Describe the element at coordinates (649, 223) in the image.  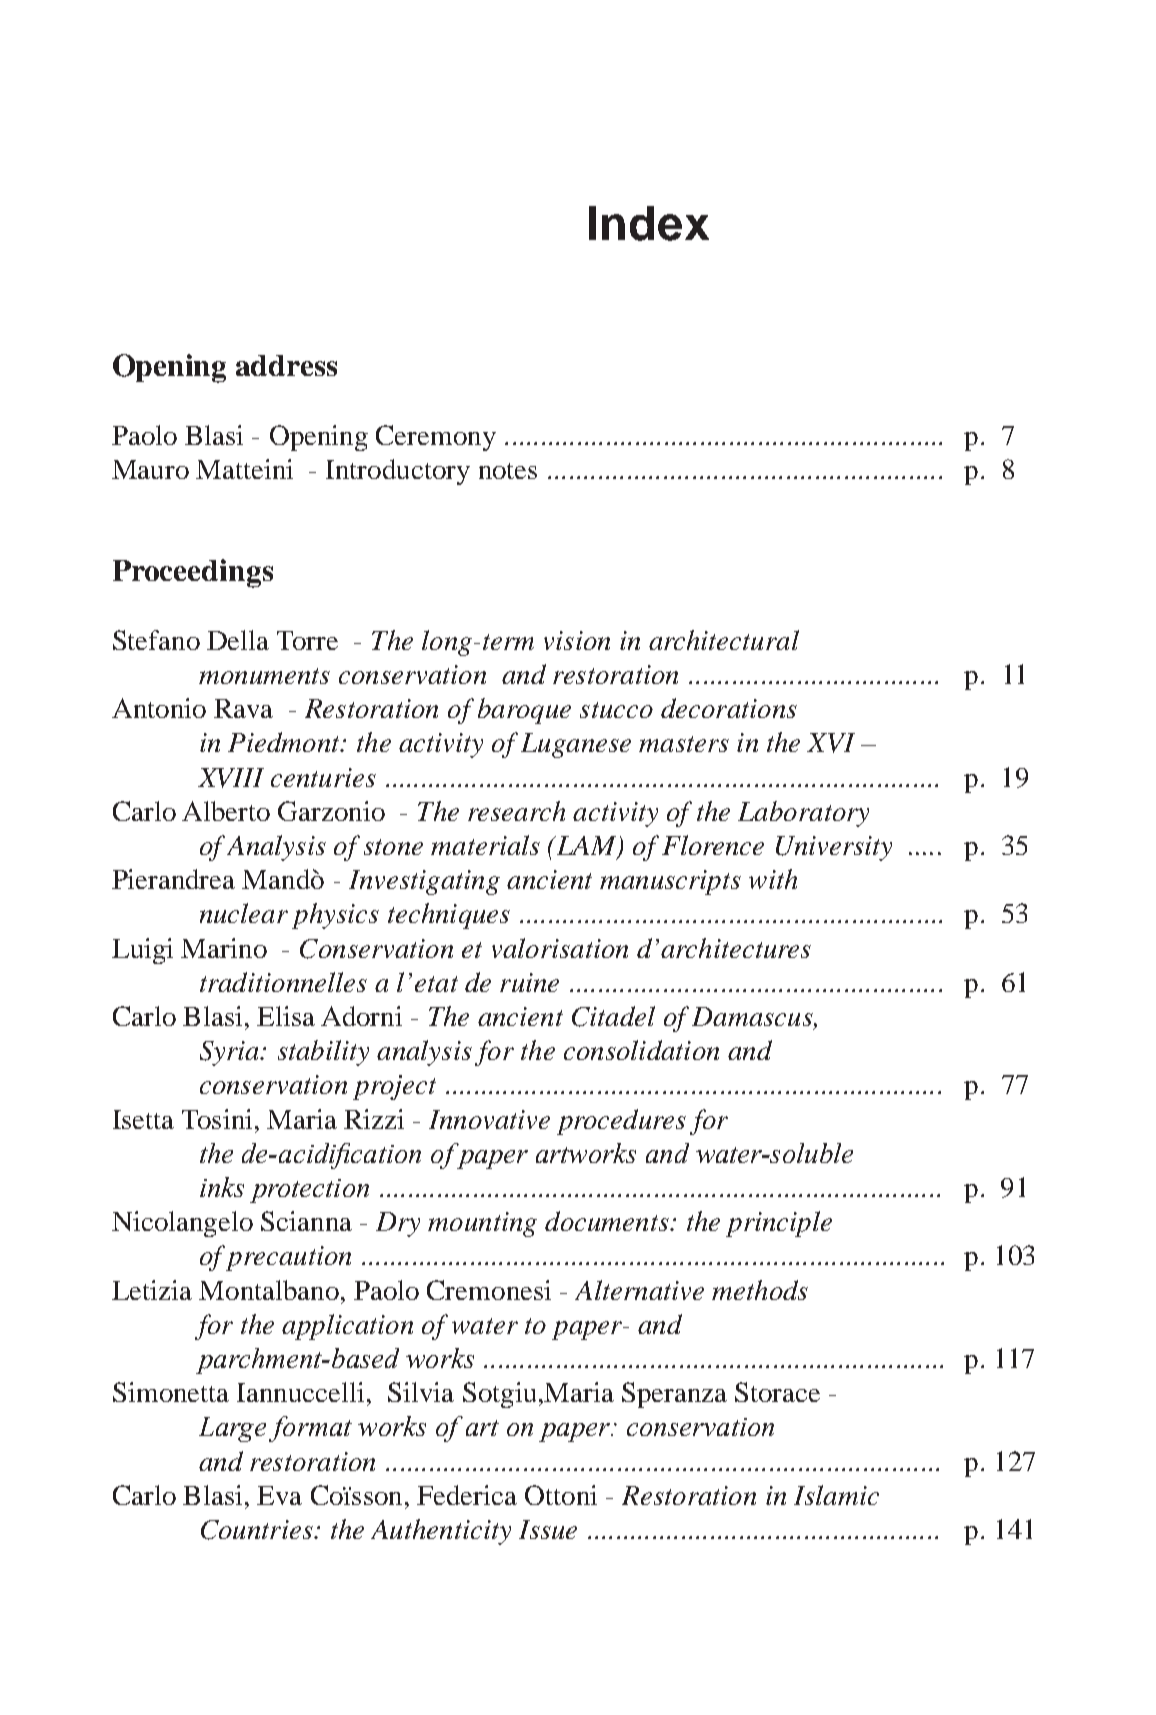
I see `Index` at that location.
